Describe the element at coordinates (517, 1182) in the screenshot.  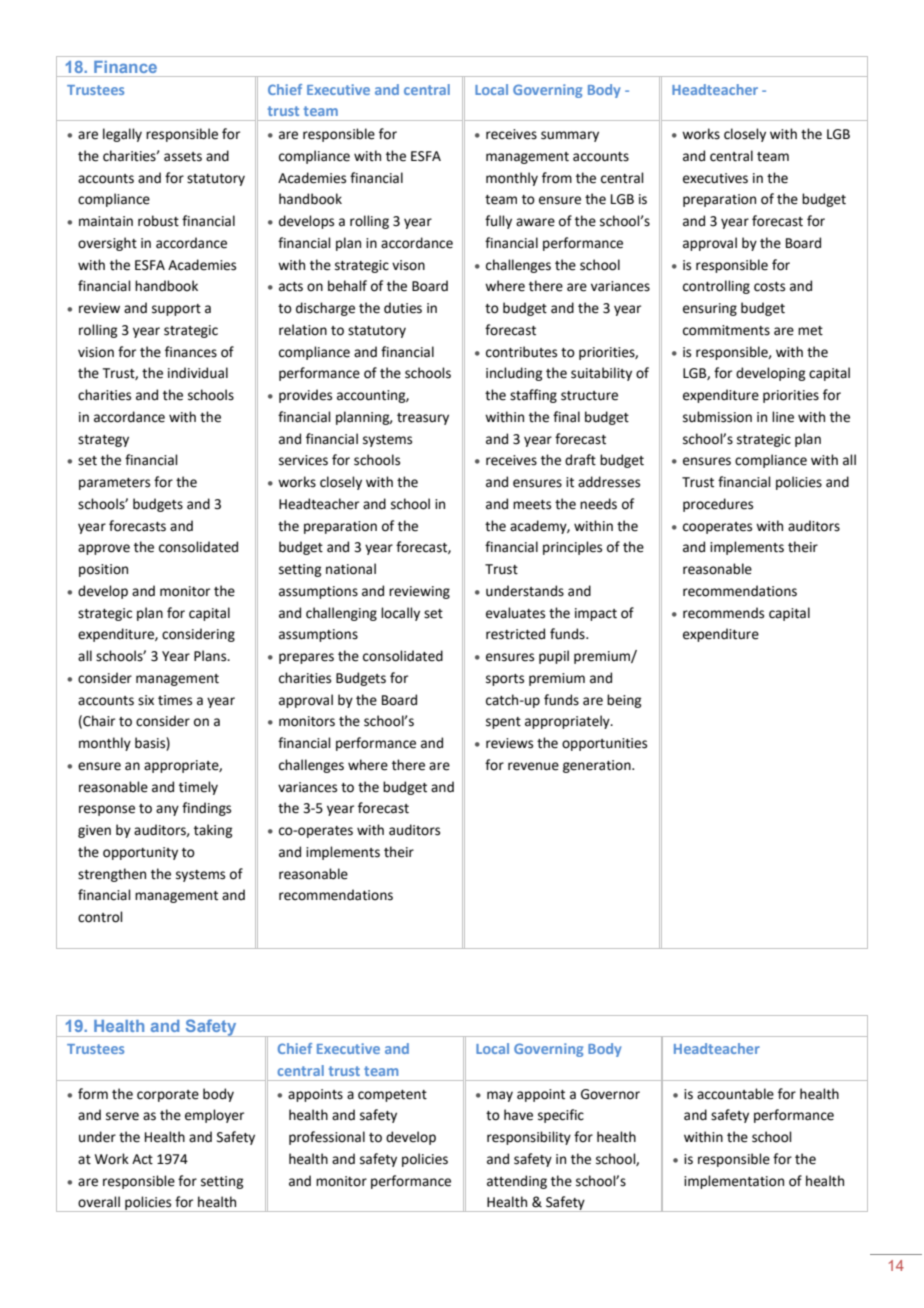
I see `attending` at that location.
